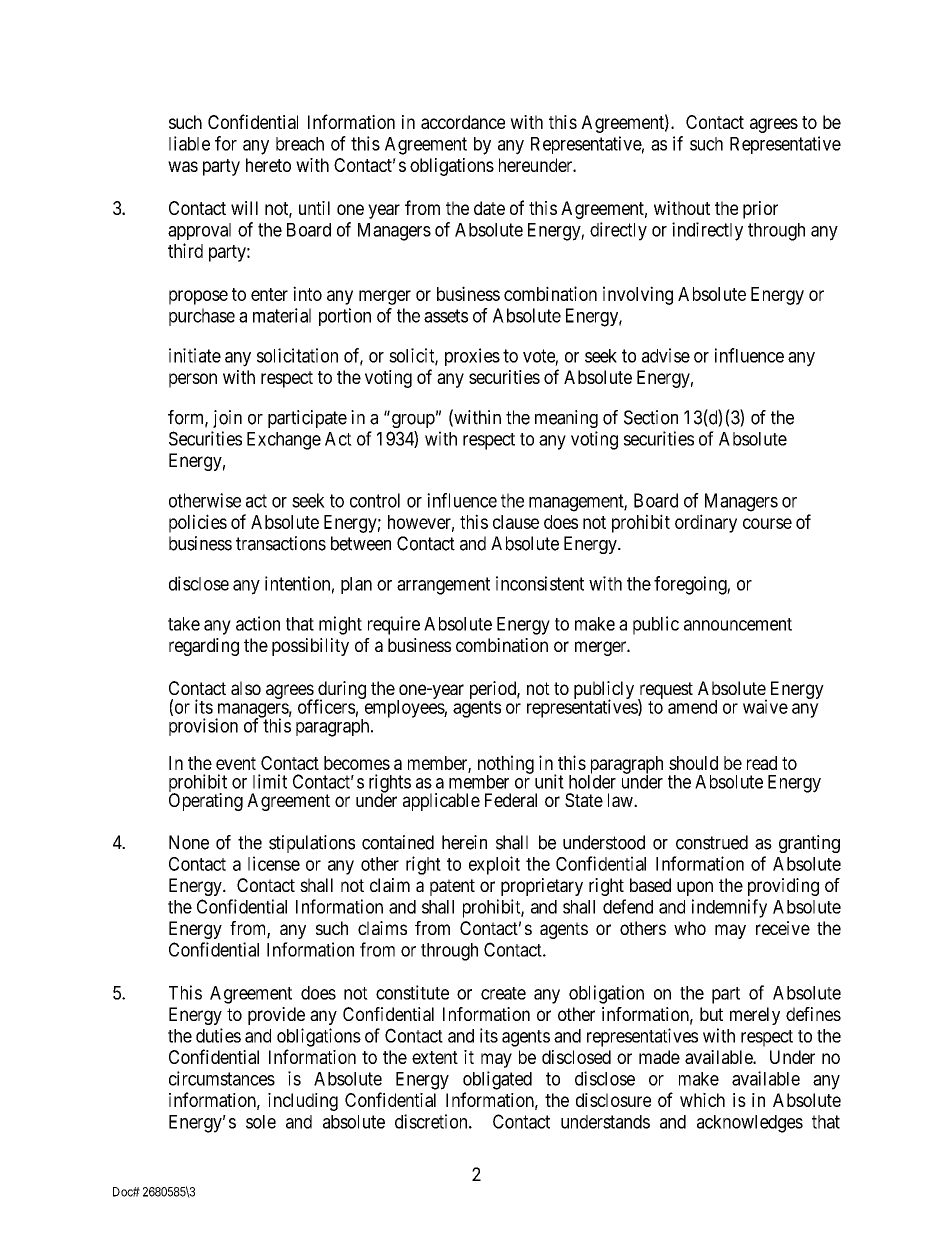 The image size is (952, 1233). Describe the element at coordinates (738, 624) in the screenshot. I see `announcement` at that location.
